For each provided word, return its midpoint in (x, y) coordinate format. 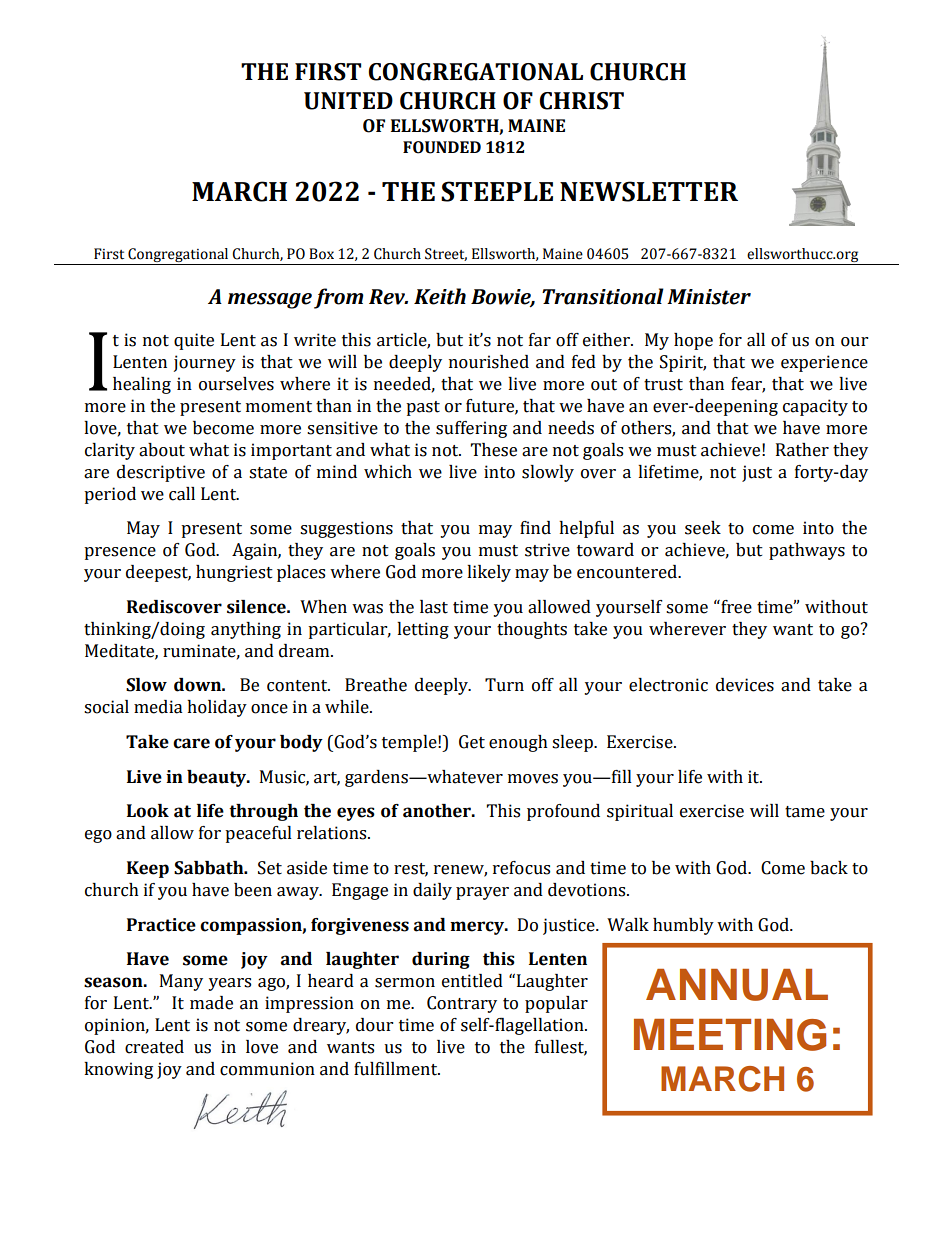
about (162, 450)
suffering (471, 429)
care (191, 743)
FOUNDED (442, 147)
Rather (802, 450)
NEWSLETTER (649, 191)
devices (745, 685)
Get (472, 742)
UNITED (348, 101)
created (154, 1047)
